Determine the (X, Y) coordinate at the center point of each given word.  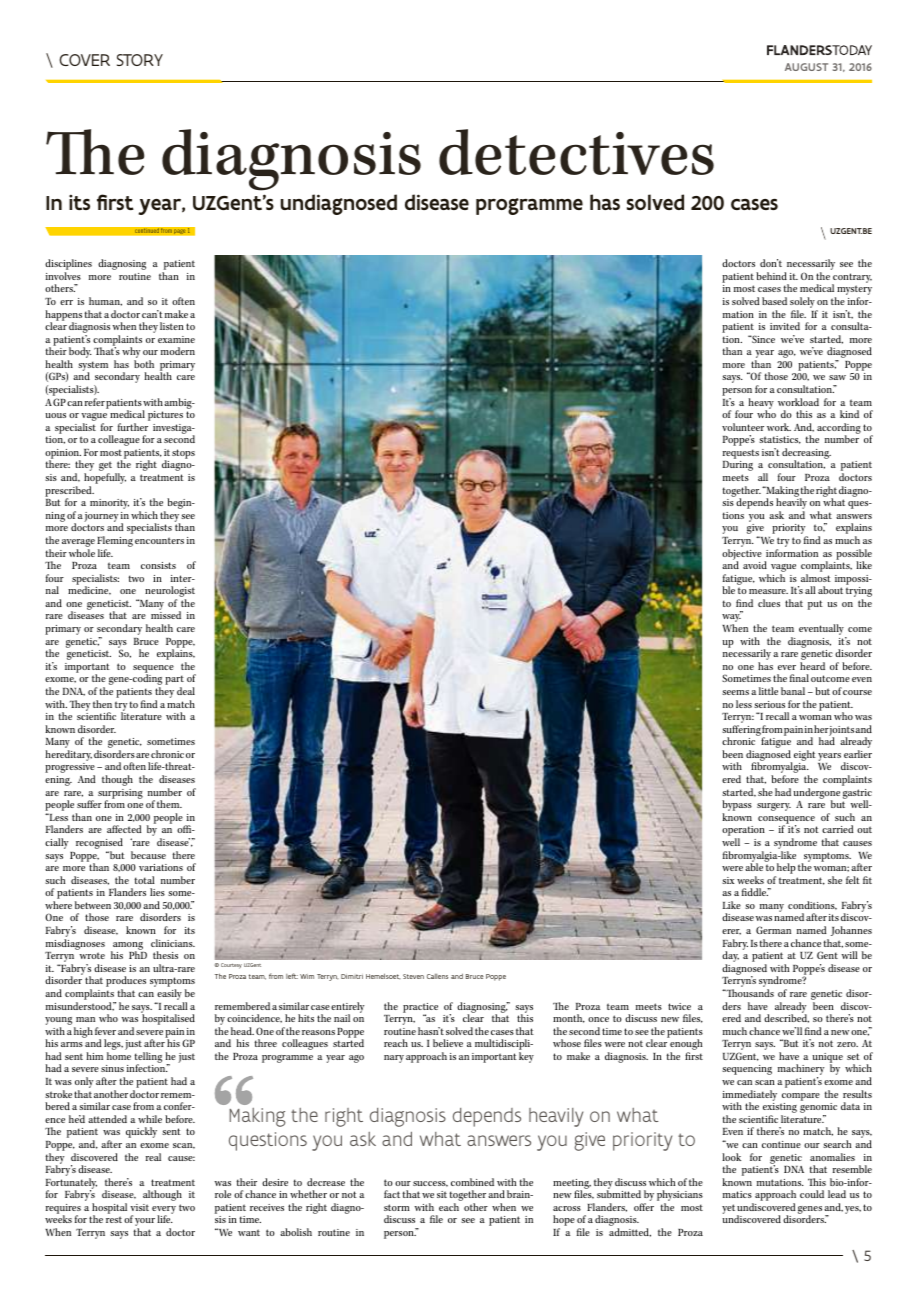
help (785, 870)
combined (472, 1182)
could (812, 1194)
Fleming (115, 543)
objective (742, 555)
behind (771, 276)
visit (139, 1207)
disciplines (68, 266)
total (144, 880)
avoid (755, 565)
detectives (576, 152)
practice (420, 1009)
